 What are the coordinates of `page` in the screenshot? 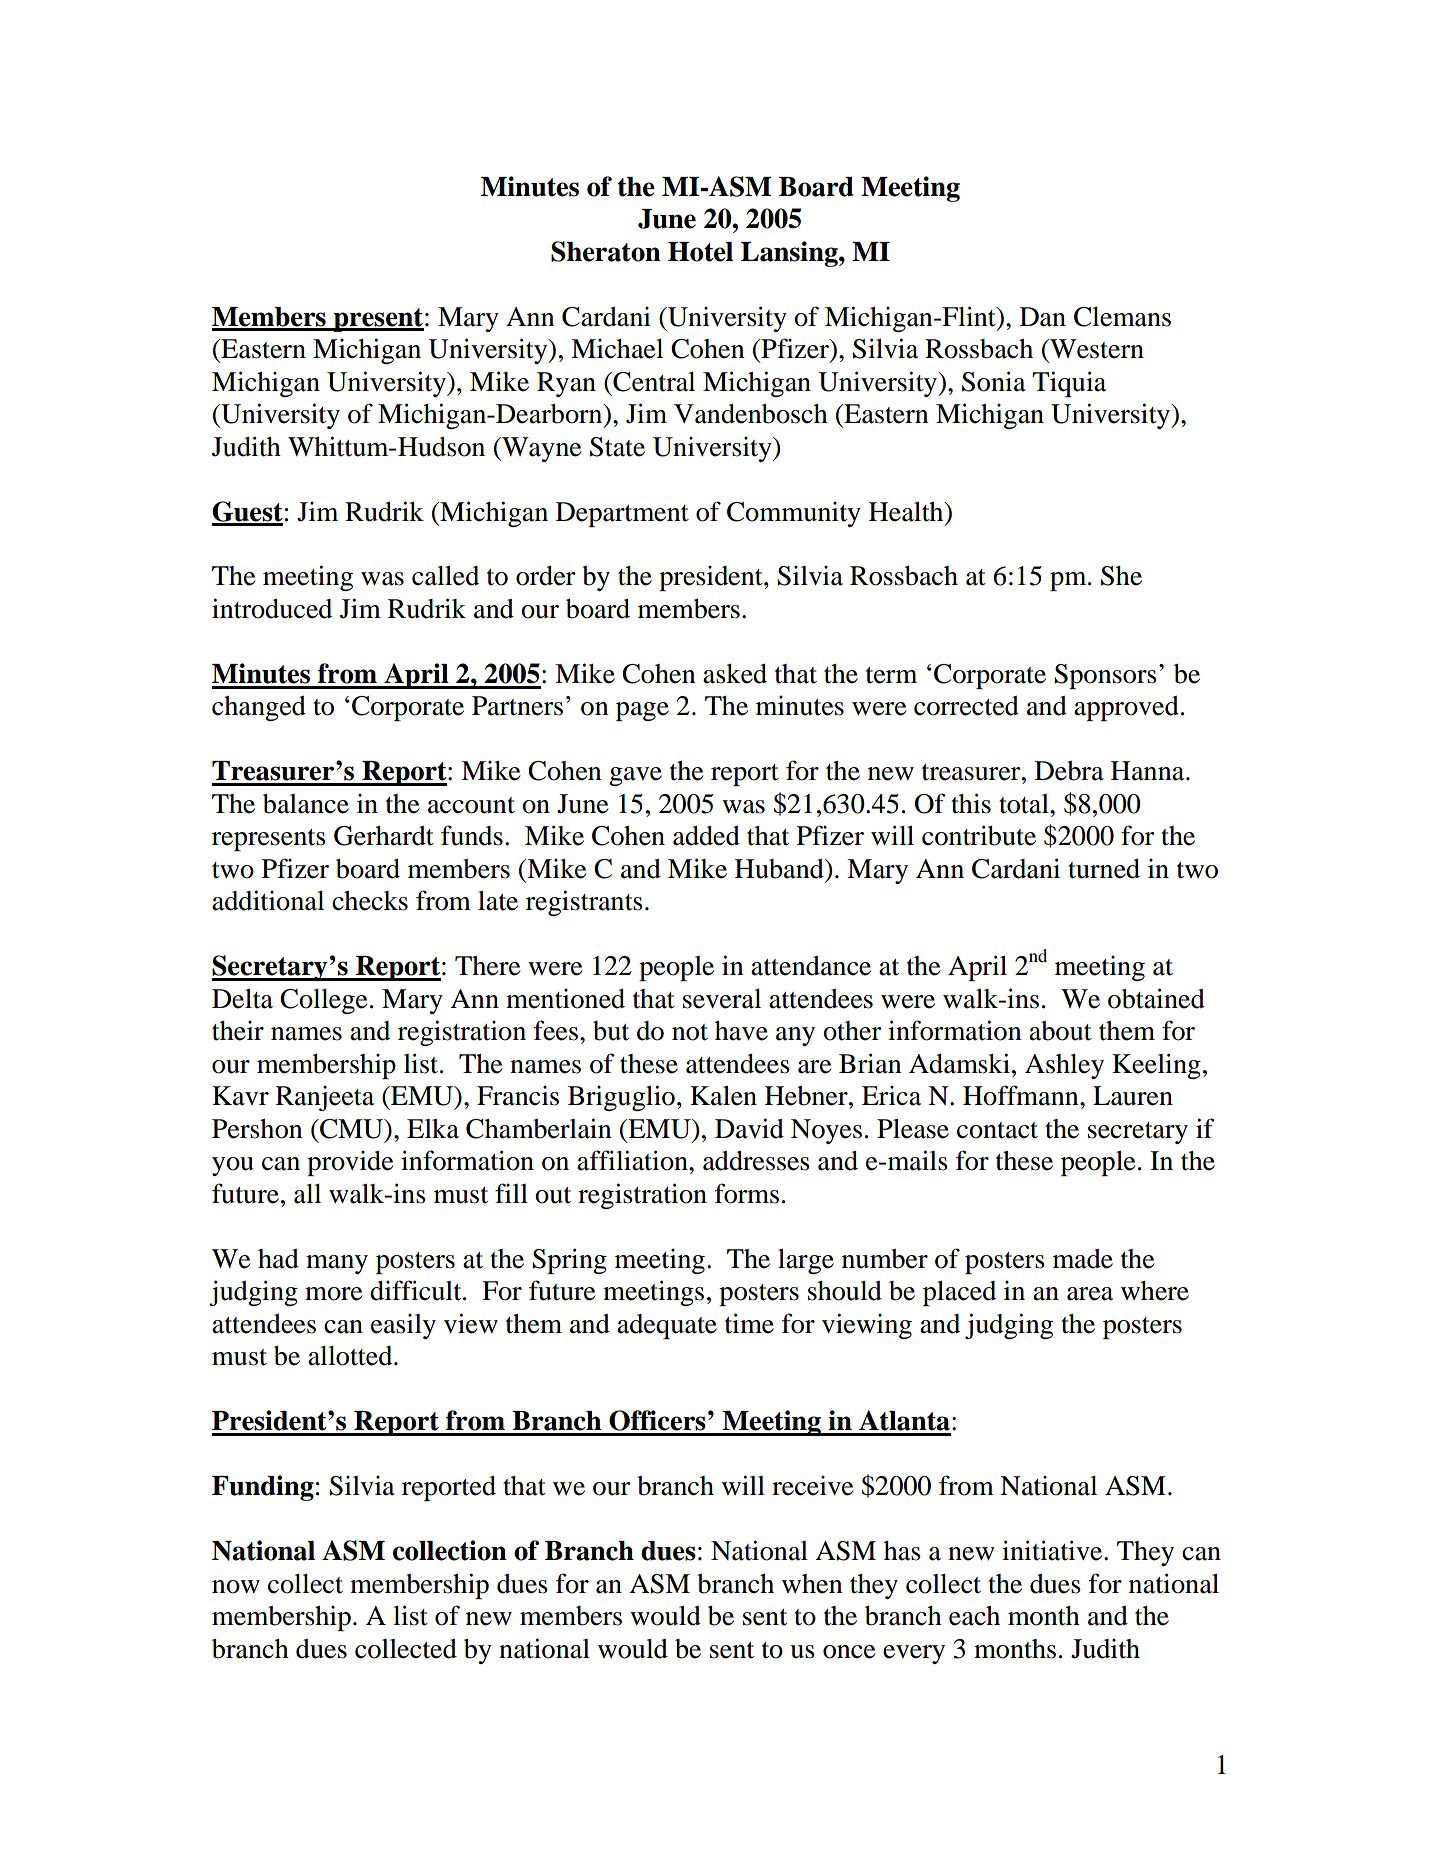 It's located at (642, 711).
